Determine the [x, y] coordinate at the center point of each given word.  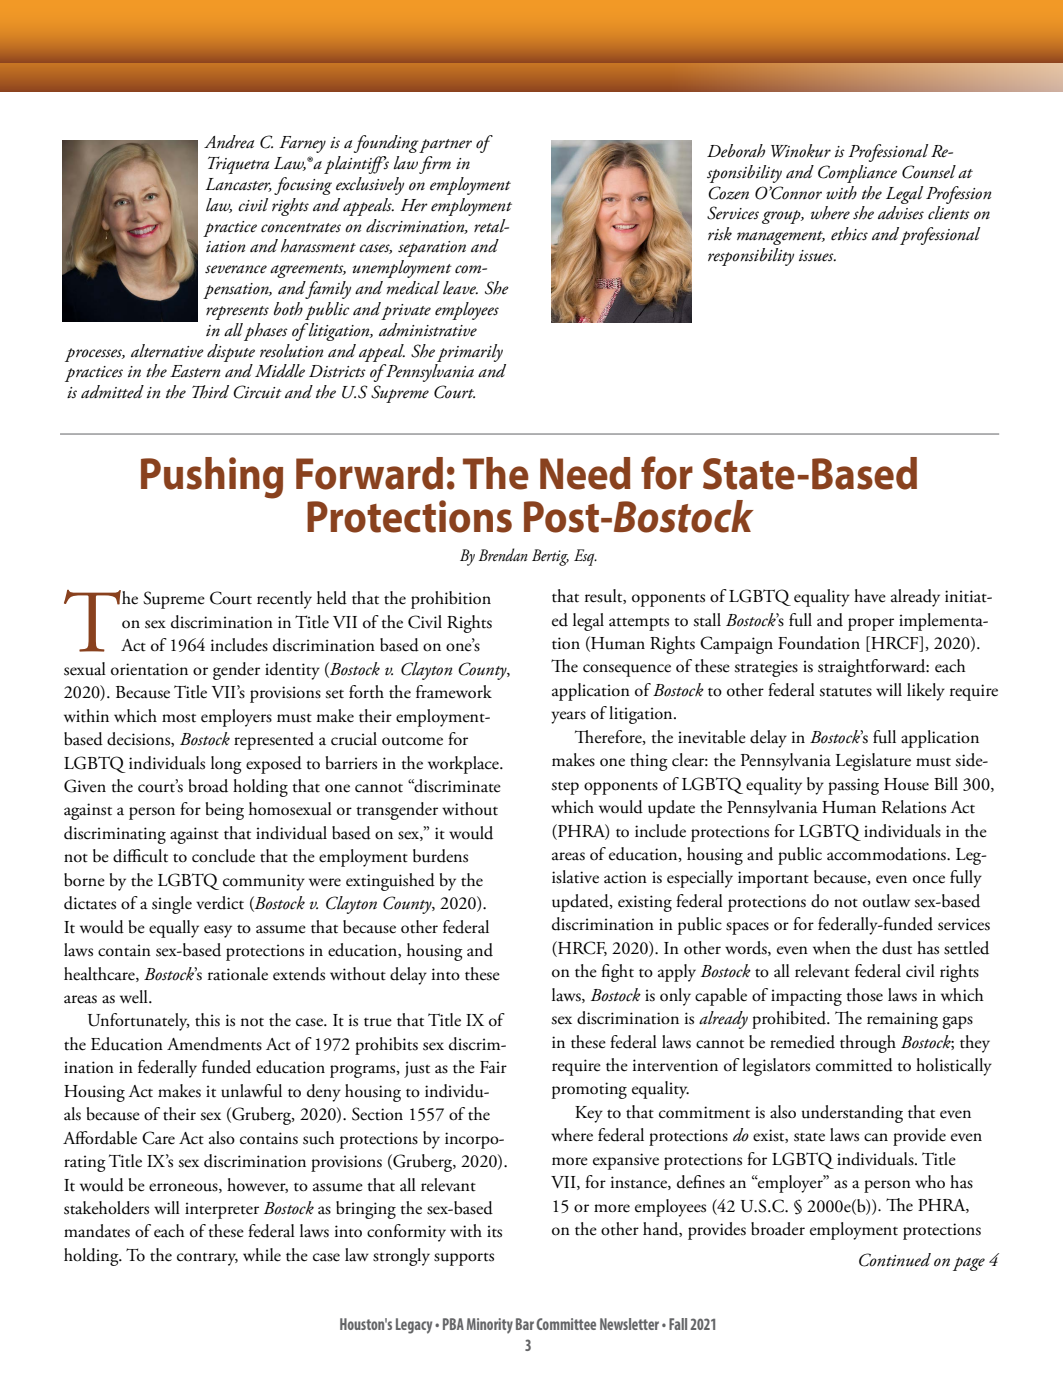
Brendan [503, 554]
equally [174, 929]
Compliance [857, 174]
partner [445, 146]
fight [617, 973]
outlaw [886, 901]
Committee [566, 1324]
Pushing [212, 478]
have [870, 596]
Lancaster [238, 185]
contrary [207, 1259]
